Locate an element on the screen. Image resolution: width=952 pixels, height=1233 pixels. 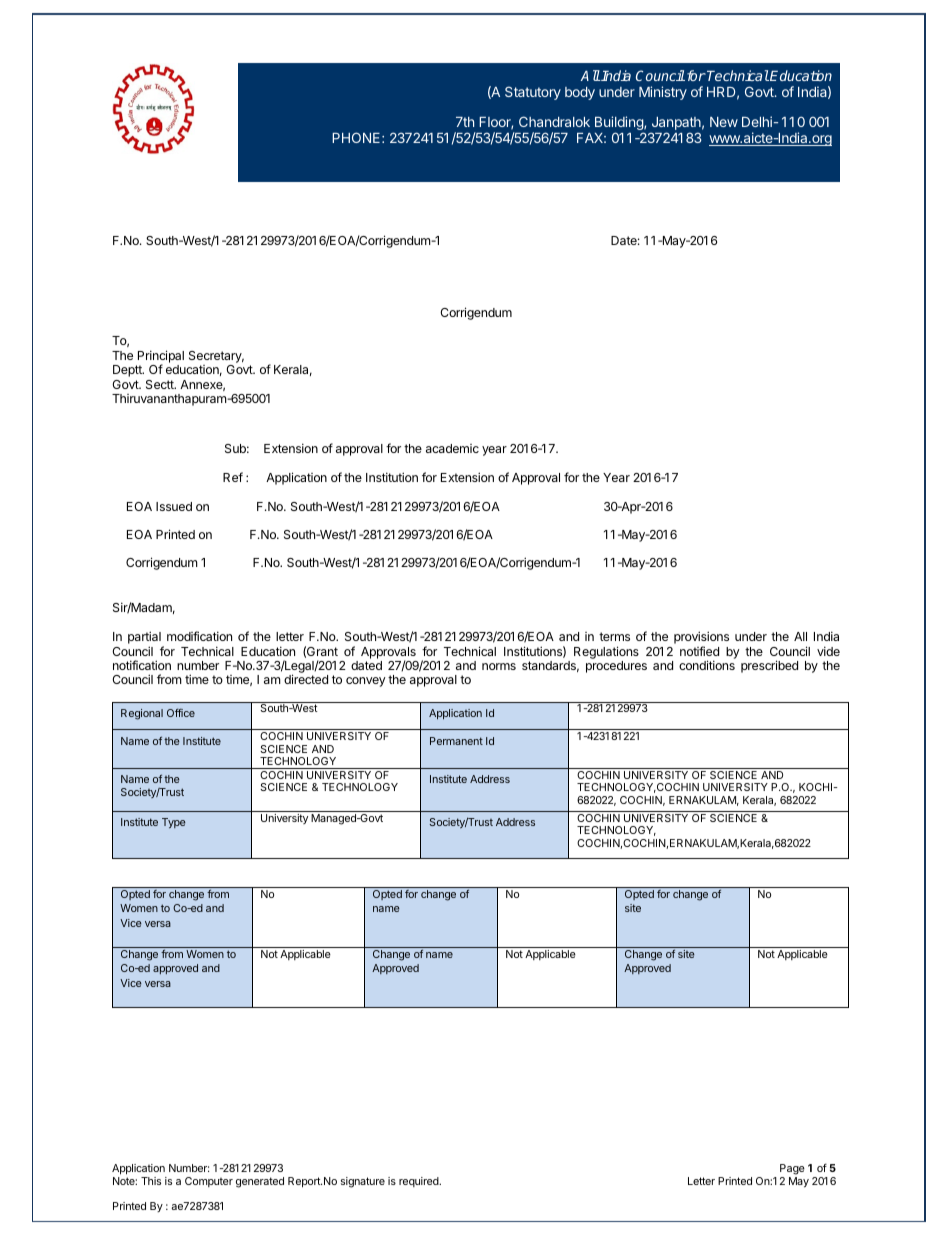
Statutory is located at coordinates (533, 93).
